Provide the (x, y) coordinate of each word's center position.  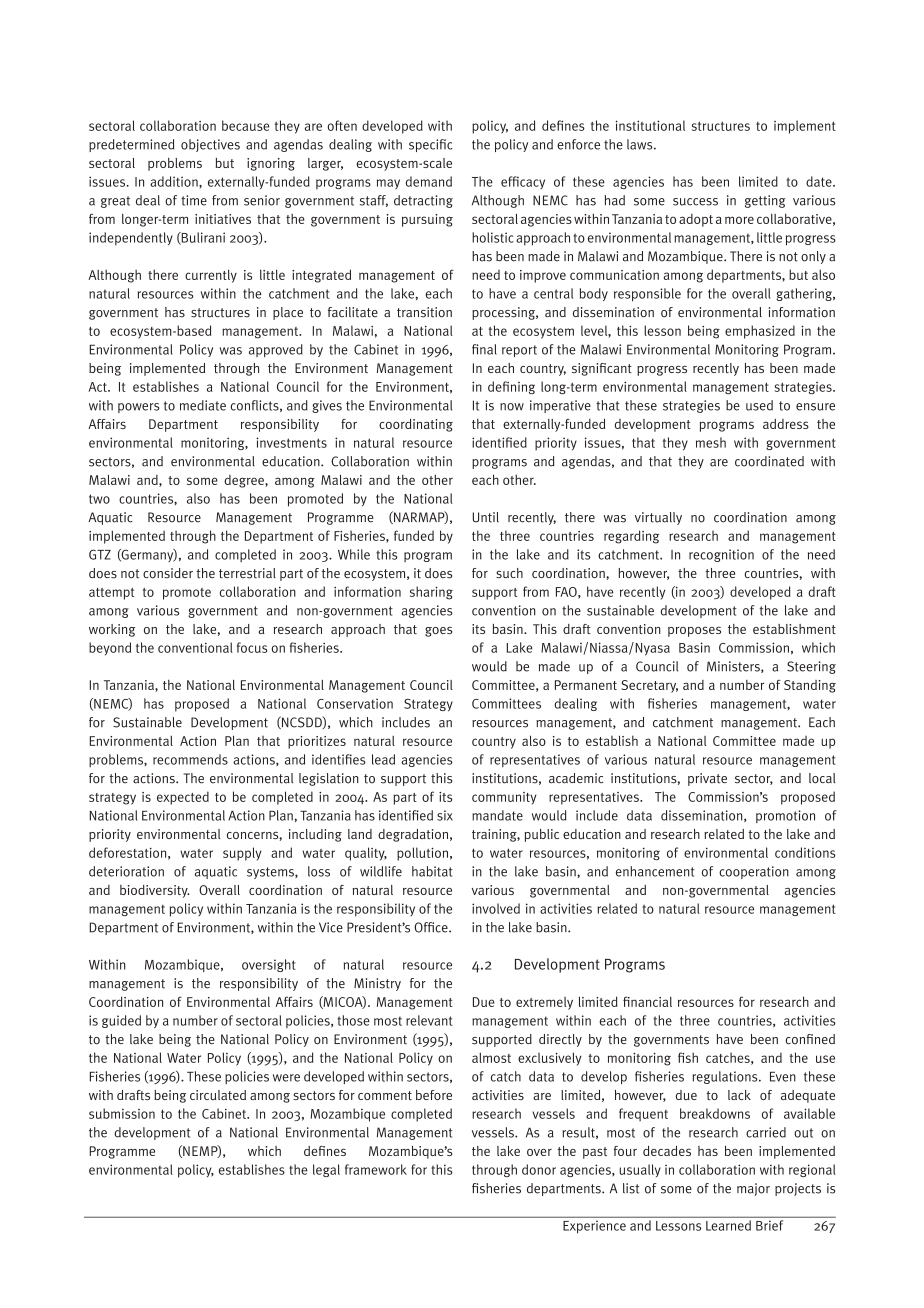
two (99, 499)
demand (429, 181)
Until (486, 517)
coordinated (769, 461)
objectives (210, 145)
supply (242, 854)
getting (765, 201)
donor (539, 1169)
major (753, 1189)
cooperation (754, 872)
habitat (432, 871)
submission (122, 1113)
